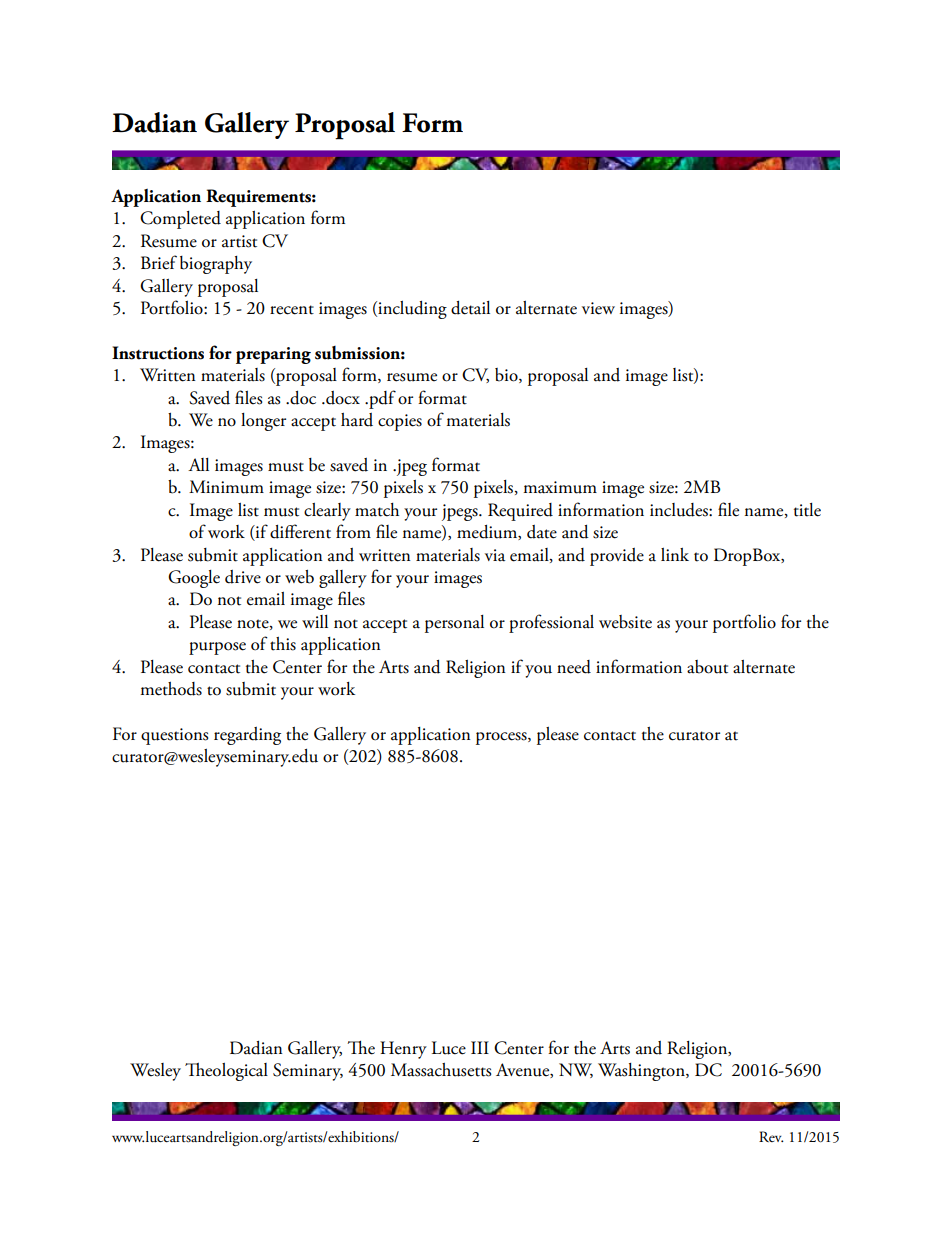  I want to click on detail, so click(470, 308).
